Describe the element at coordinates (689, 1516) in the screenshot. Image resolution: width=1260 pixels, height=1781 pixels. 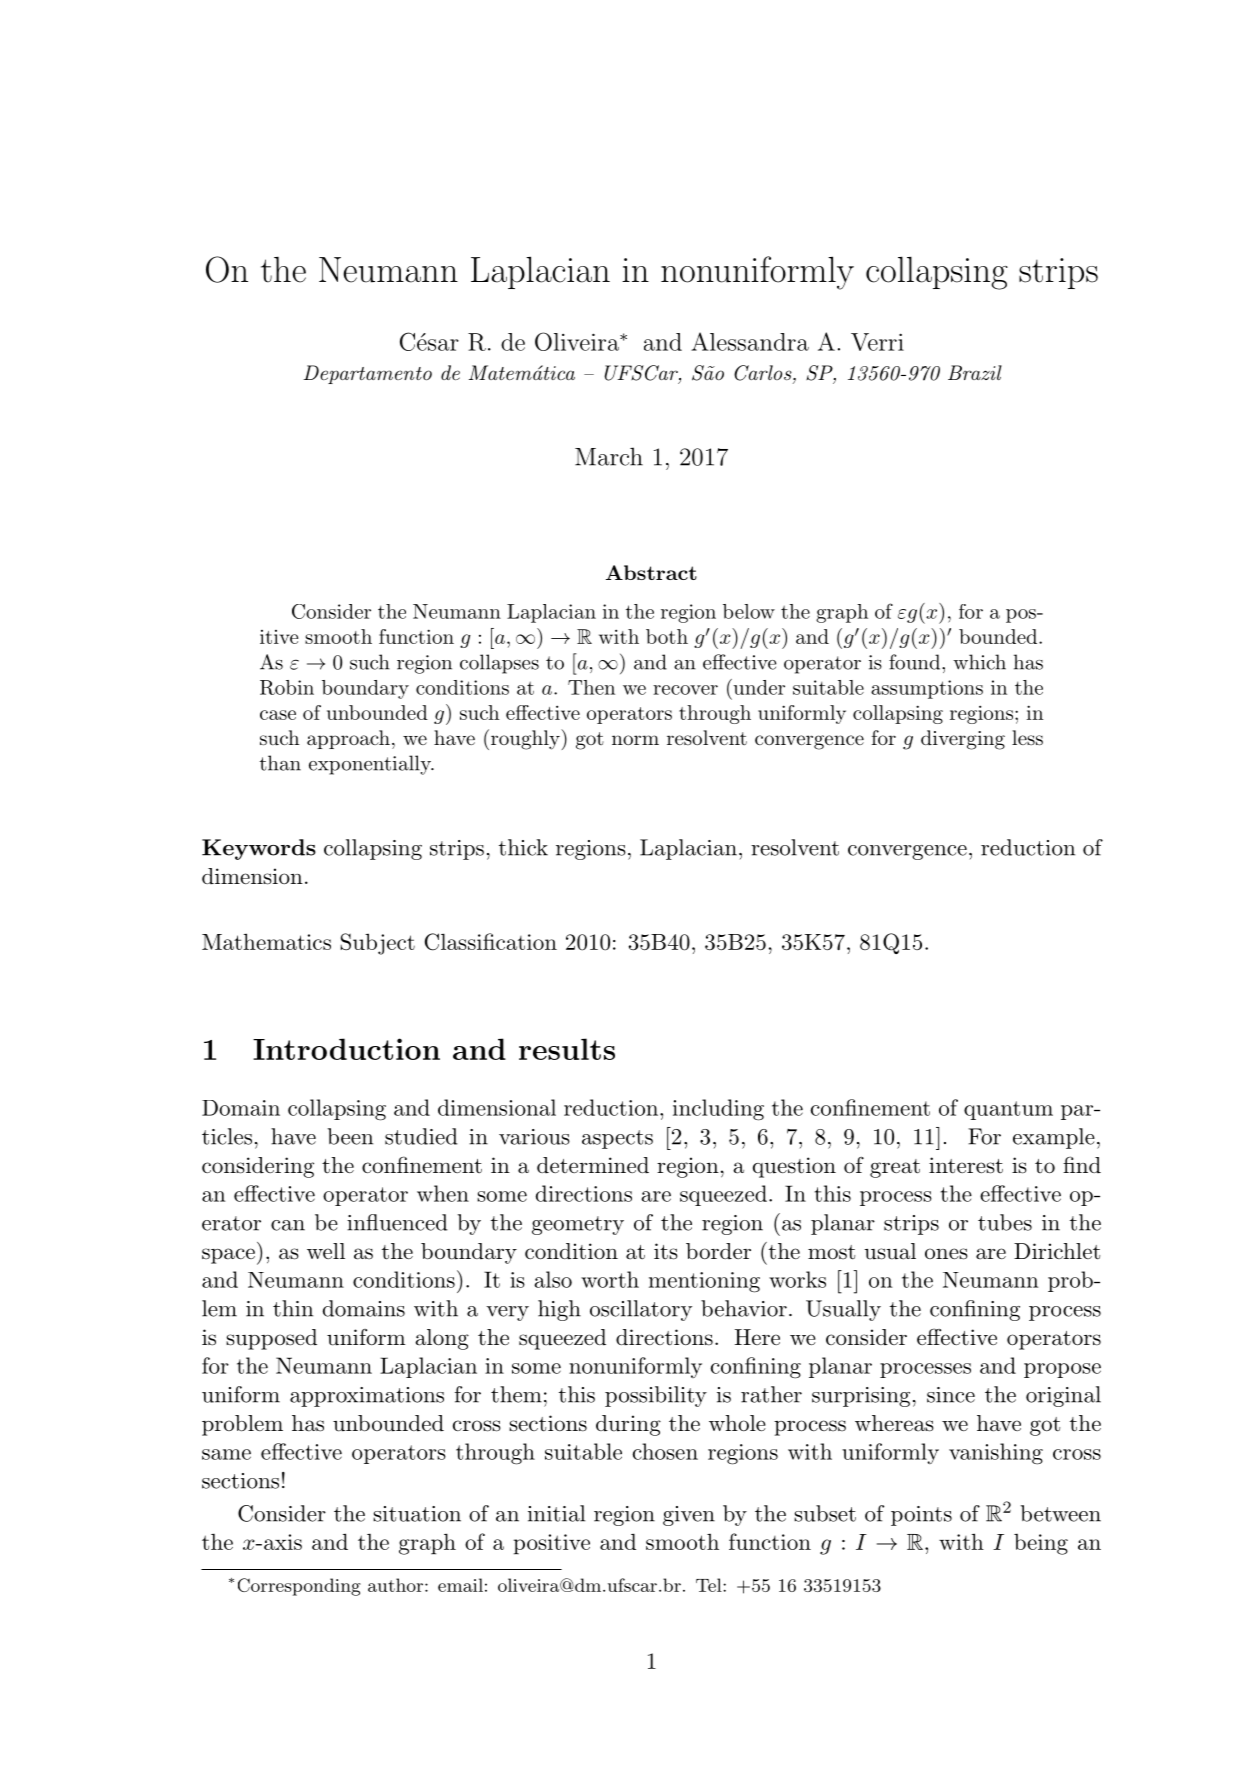
I see `given` at that location.
